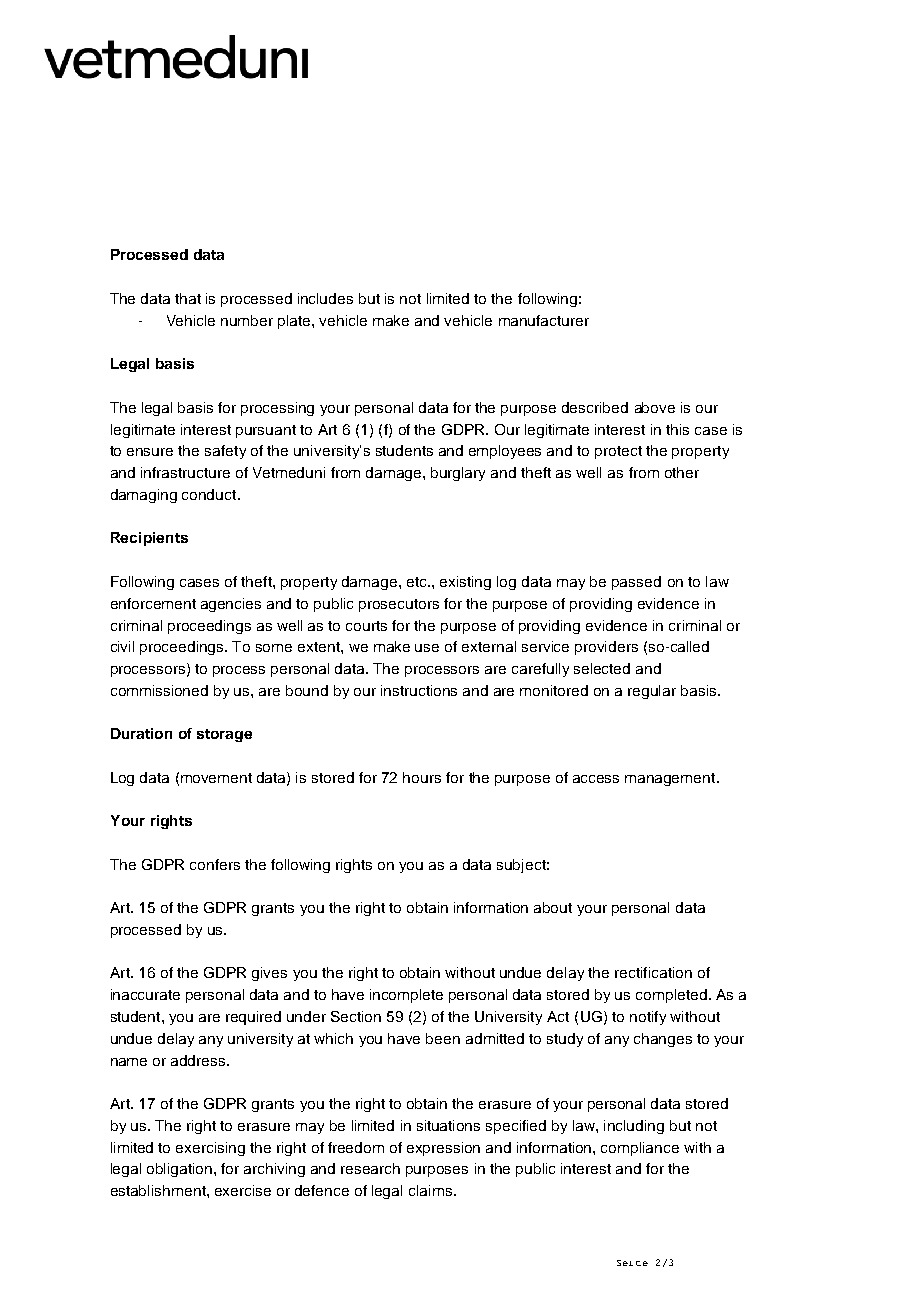 Image resolution: width=924 pixels, height=1308 pixels. I want to click on Seite, so click(632, 1263).
